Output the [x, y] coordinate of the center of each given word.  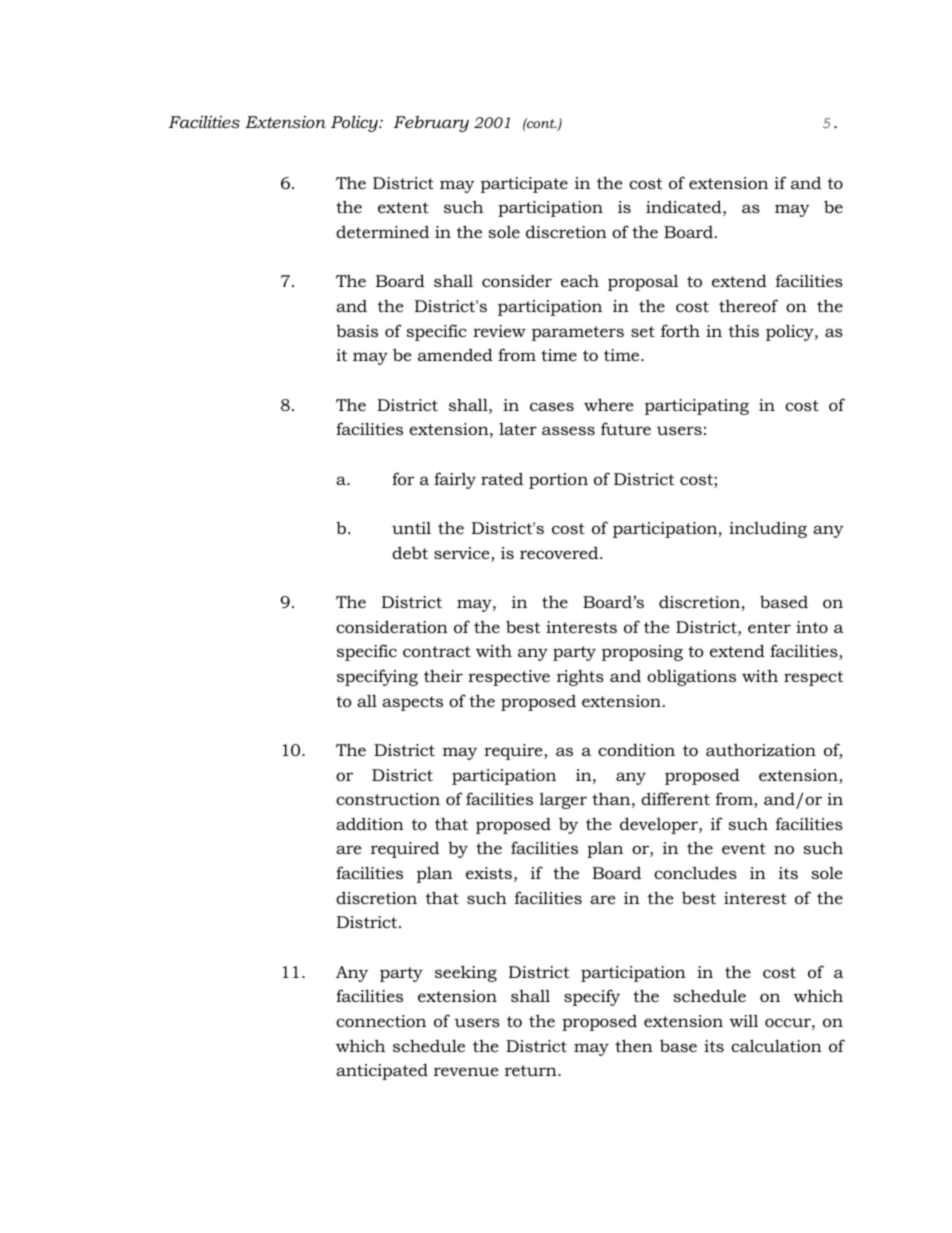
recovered [560, 552]
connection [381, 1021]
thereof [748, 305]
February [431, 123]
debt [410, 552]
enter [769, 627]
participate [524, 185]
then [634, 1045]
